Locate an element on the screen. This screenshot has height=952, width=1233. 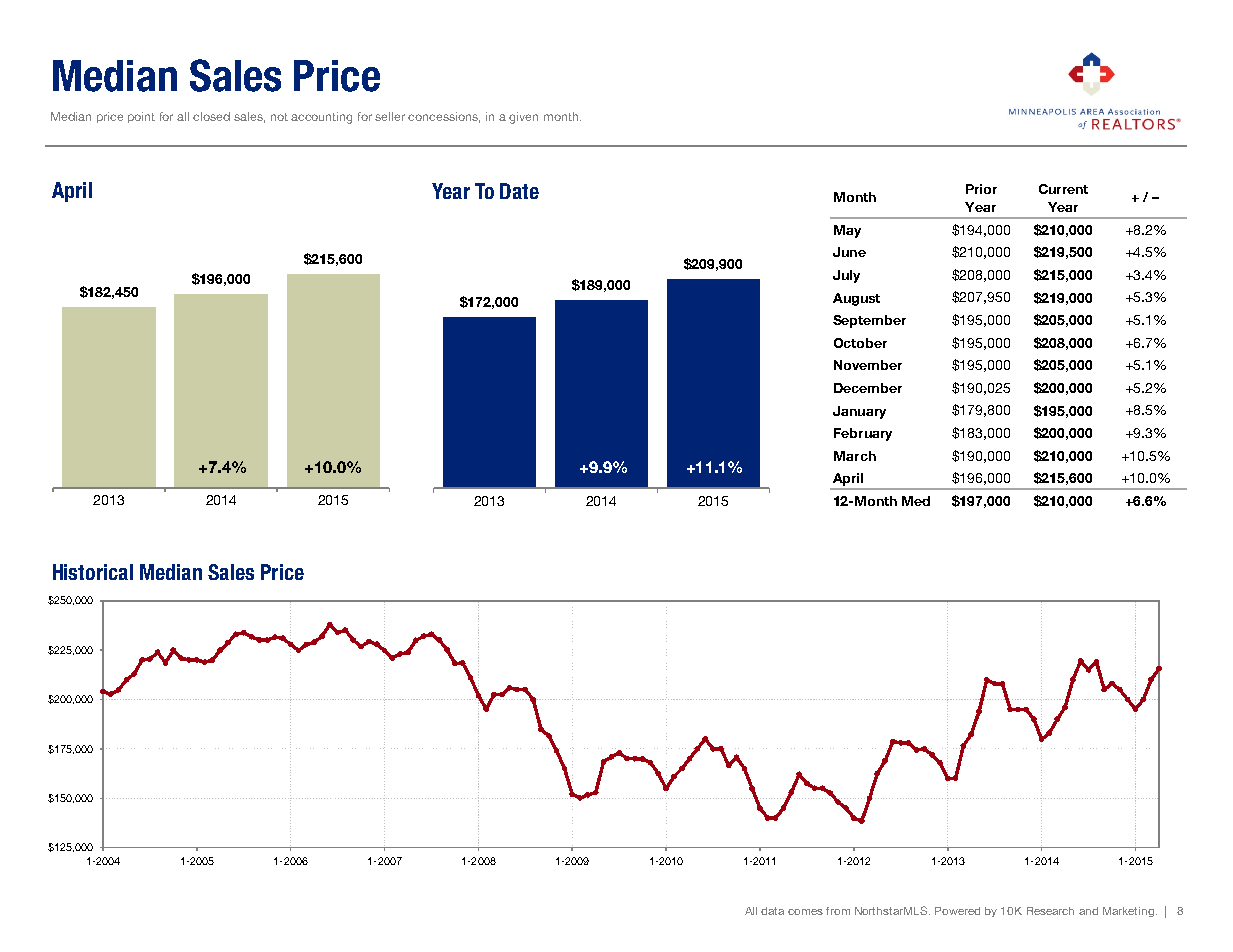
Prior is located at coordinates (981, 189).
